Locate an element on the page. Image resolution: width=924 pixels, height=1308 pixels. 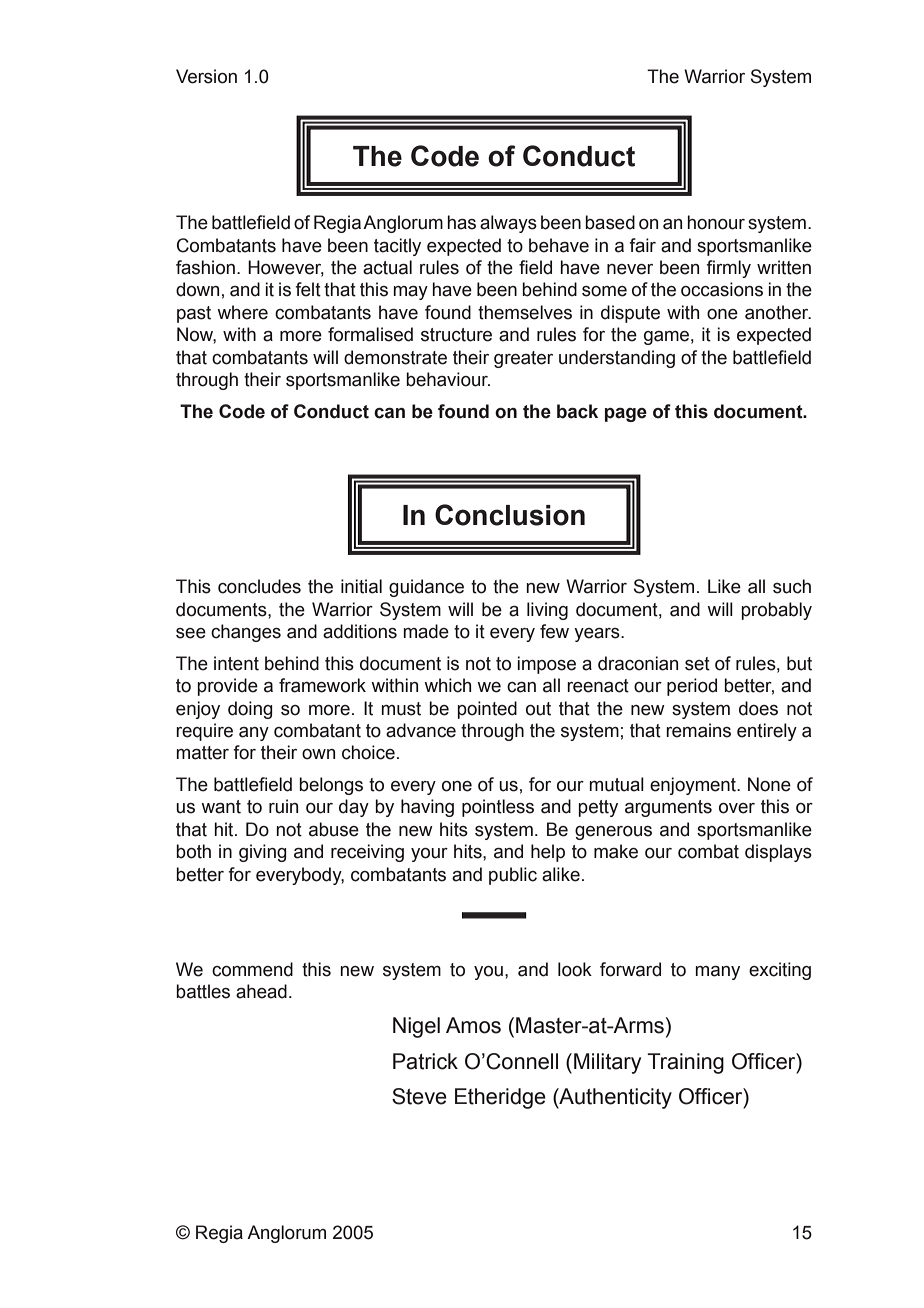
pointed is located at coordinates (487, 710).
